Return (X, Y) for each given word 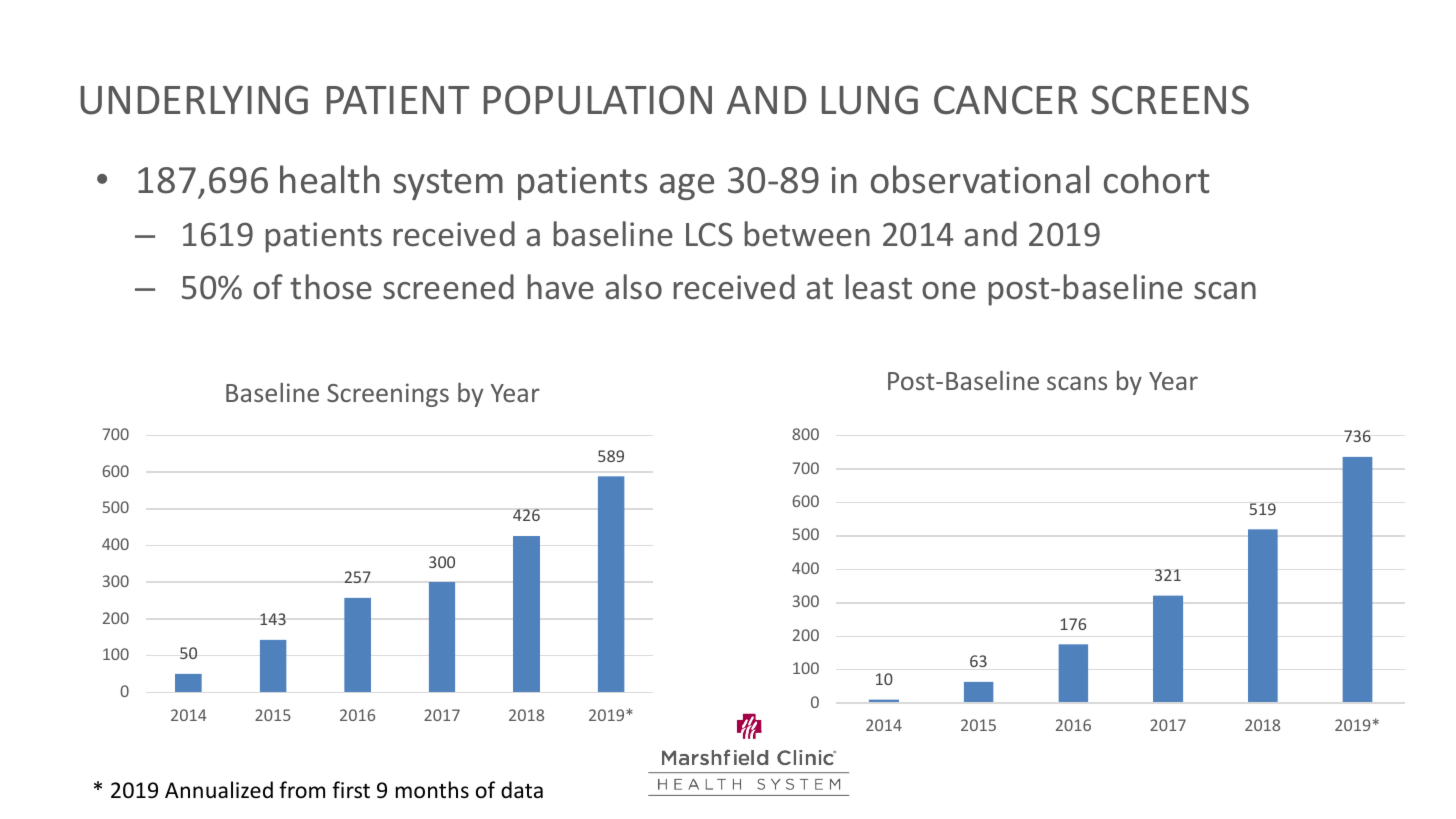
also (633, 287)
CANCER (1006, 100)
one (949, 291)
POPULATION (598, 100)
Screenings (388, 395)
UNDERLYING (194, 100)
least (879, 287)
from (302, 789)
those (331, 287)
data (522, 789)
